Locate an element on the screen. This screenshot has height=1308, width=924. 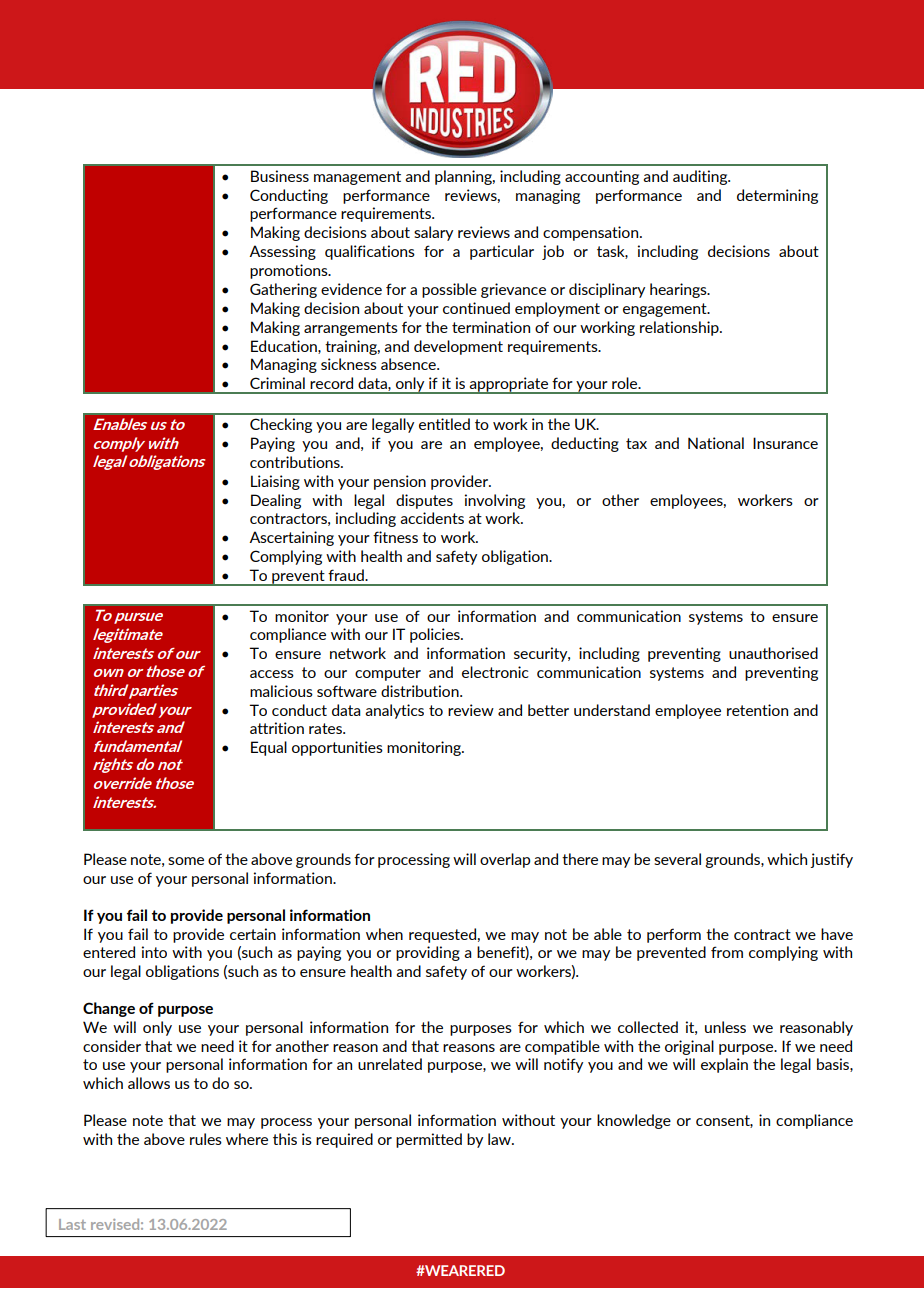
salary is located at coordinates (433, 233).
